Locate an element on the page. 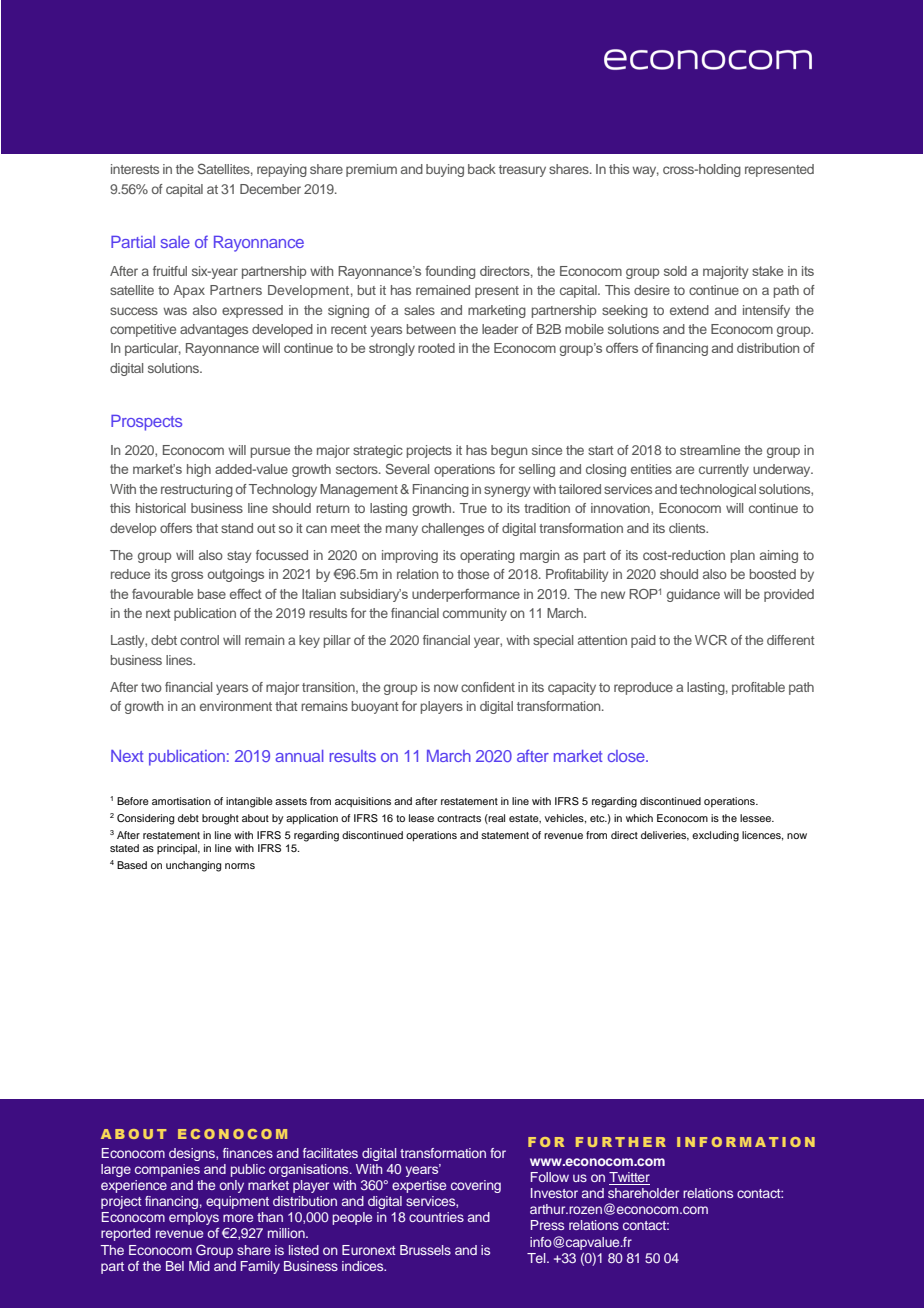 This document has height=1308, width=924. unchanging is located at coordinates (193, 866).
